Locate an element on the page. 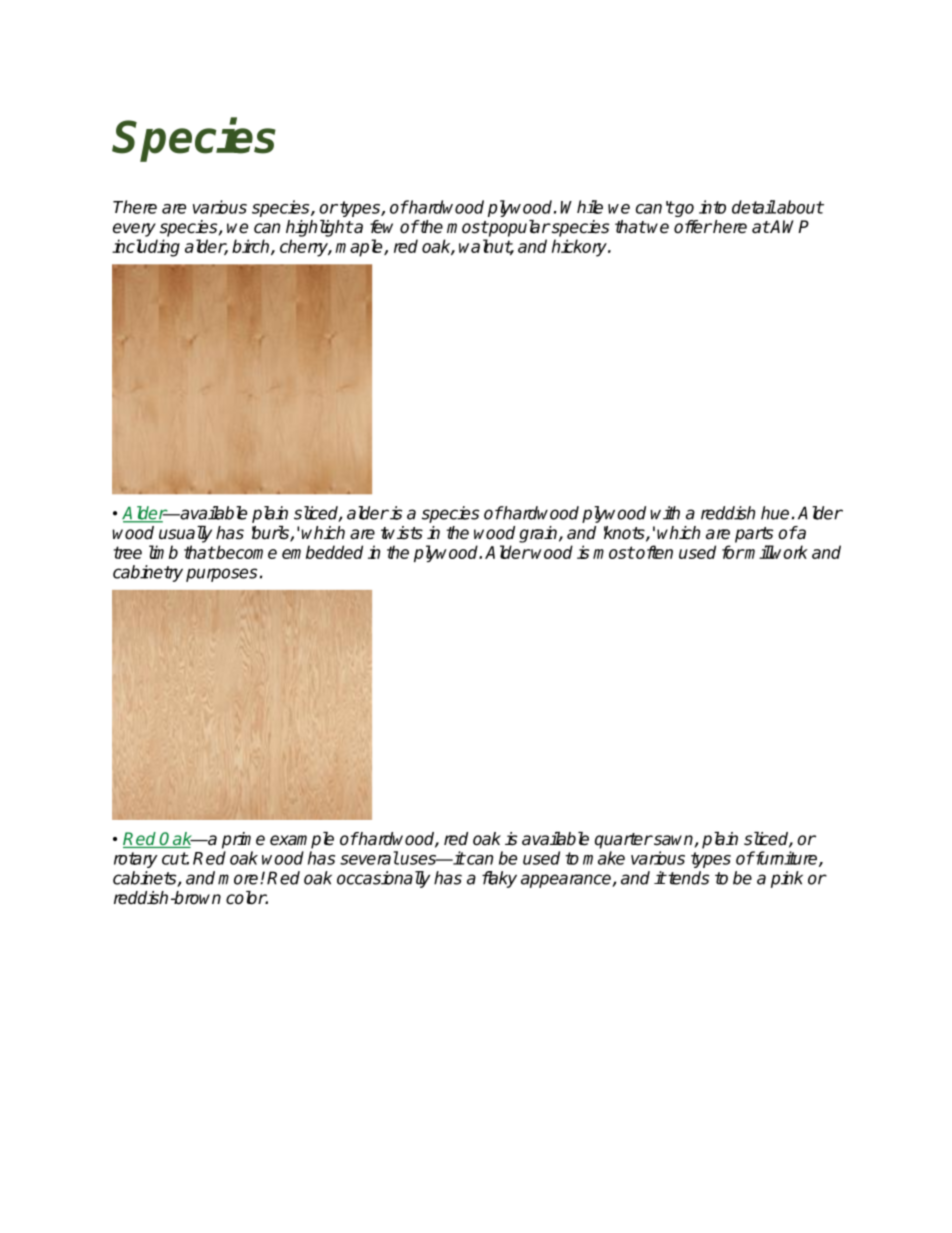 Image resolution: width=952 pixels, height=1233 pixels. embedded is located at coordinates (322, 552).
